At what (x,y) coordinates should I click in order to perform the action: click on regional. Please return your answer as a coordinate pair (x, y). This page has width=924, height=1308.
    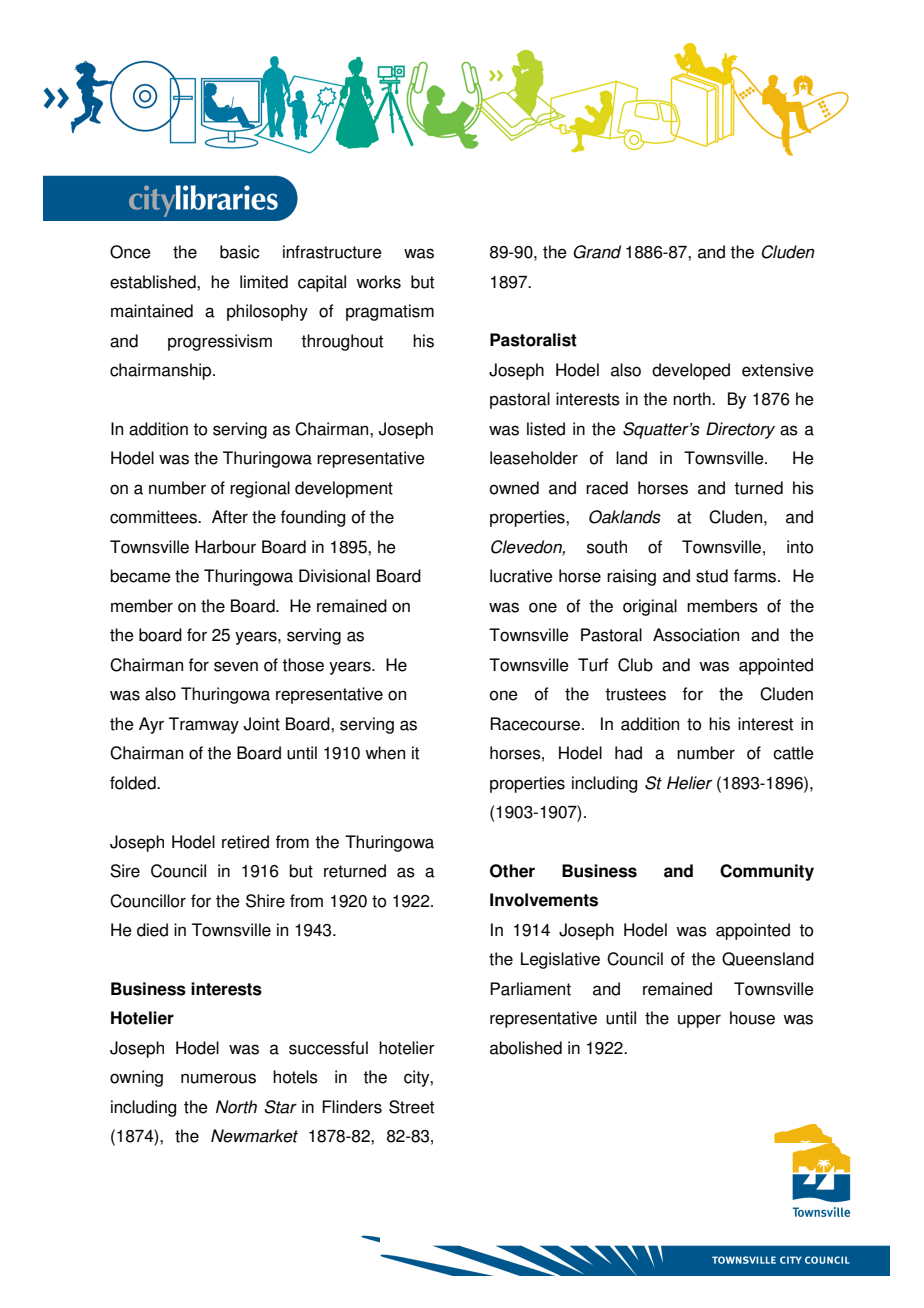
    Looking at the image, I should click on (260, 489).
